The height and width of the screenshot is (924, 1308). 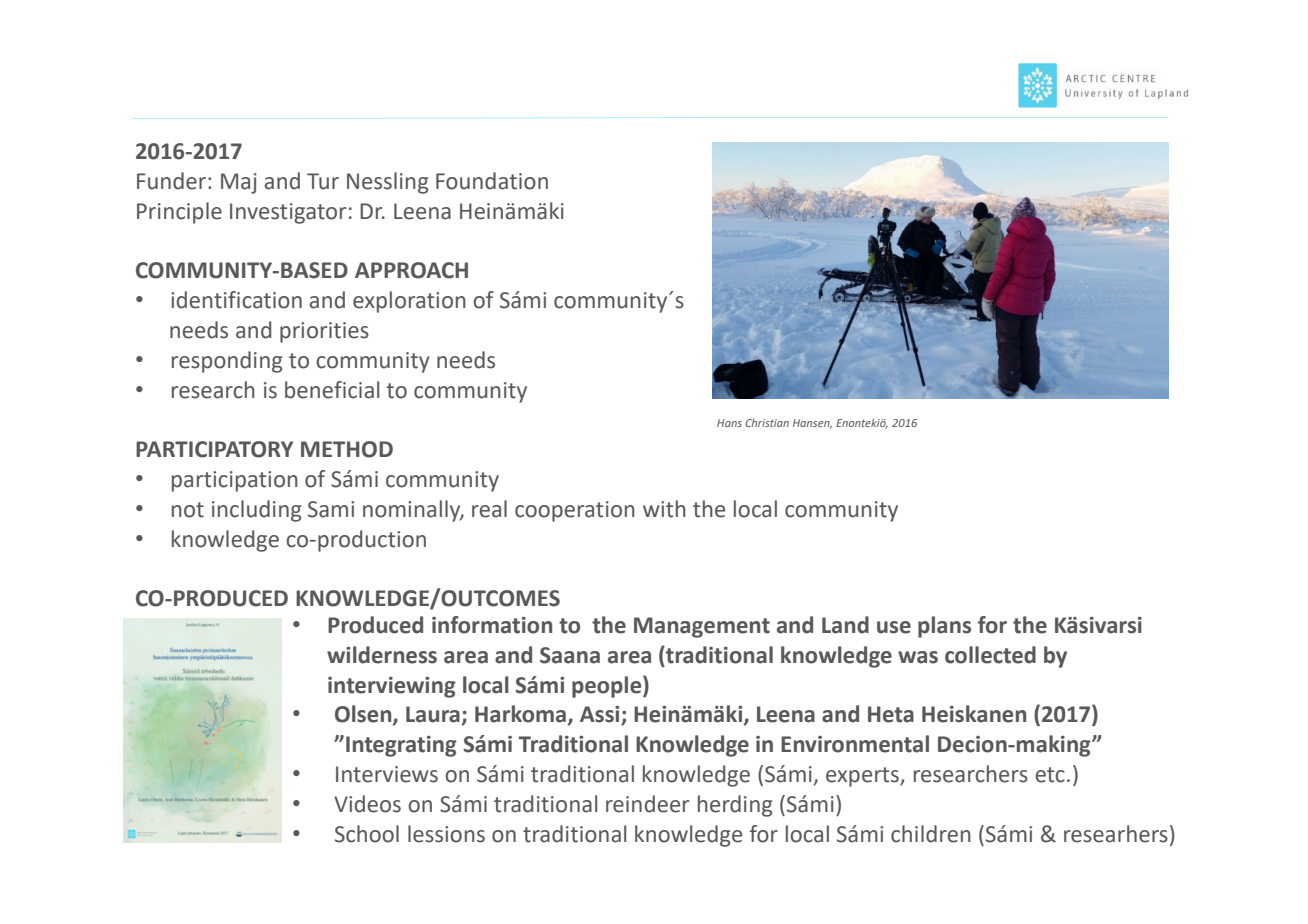 What do you see at coordinates (347, 449) in the screenshot?
I see `METHOD` at bounding box center [347, 449].
